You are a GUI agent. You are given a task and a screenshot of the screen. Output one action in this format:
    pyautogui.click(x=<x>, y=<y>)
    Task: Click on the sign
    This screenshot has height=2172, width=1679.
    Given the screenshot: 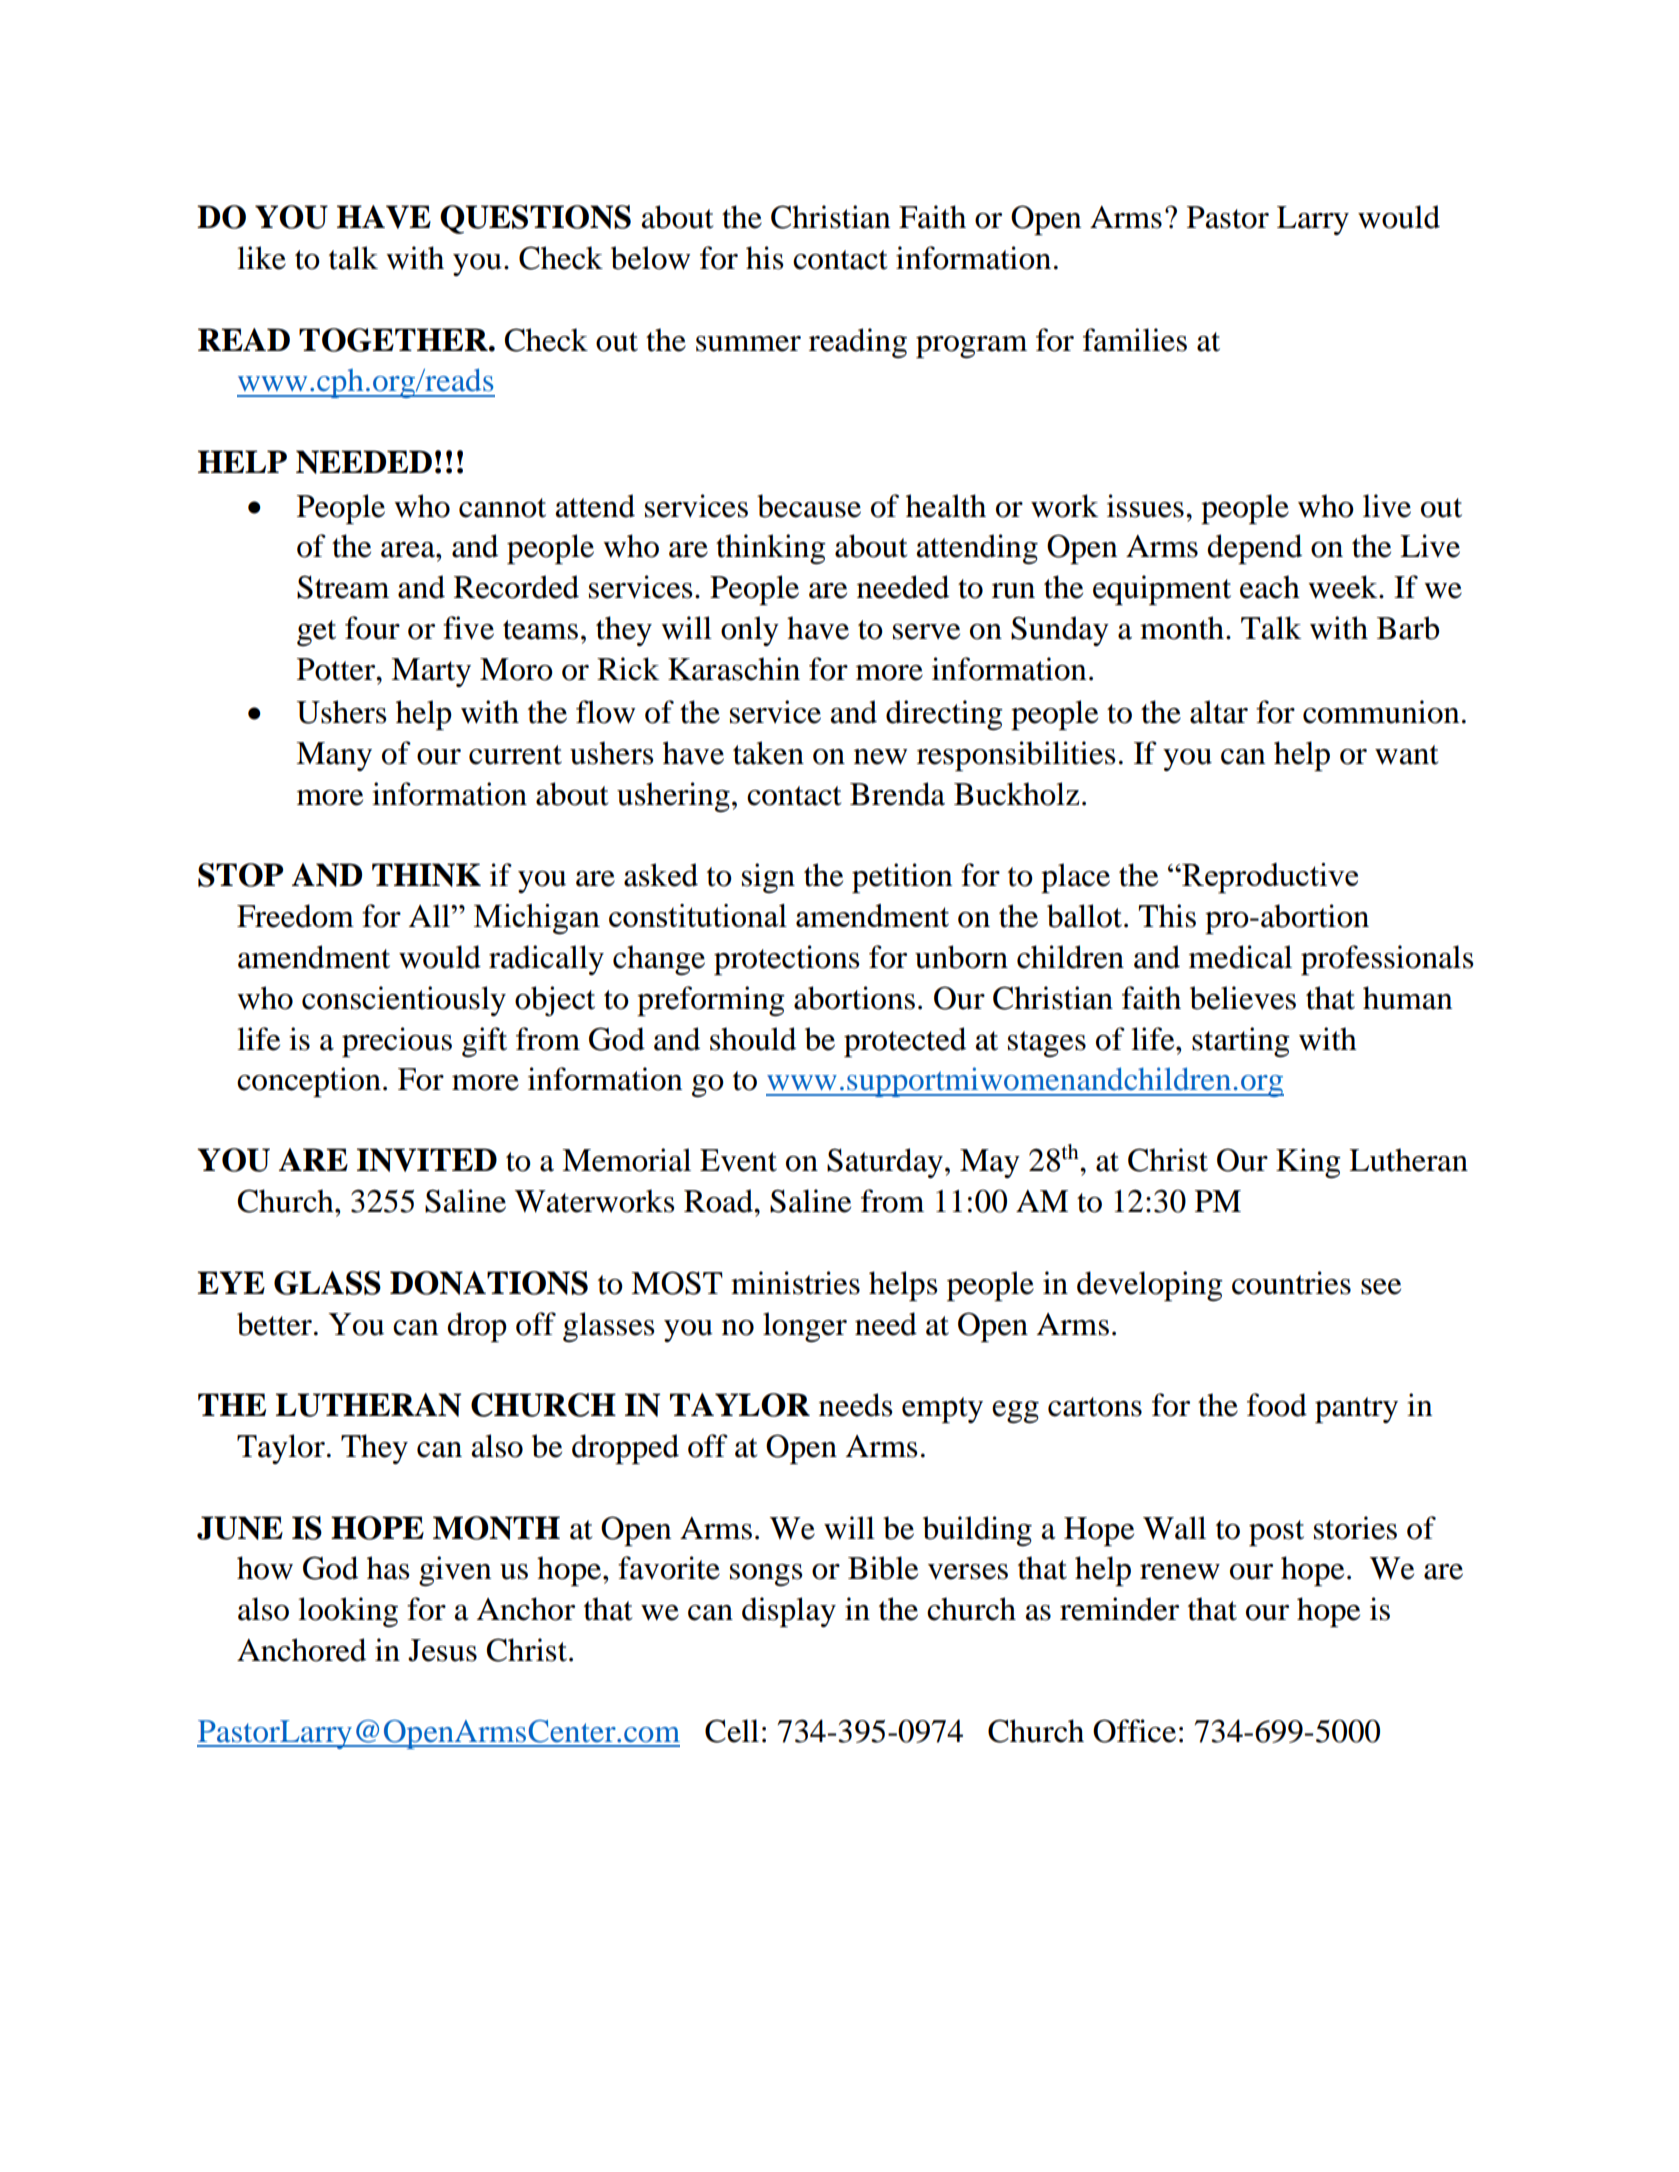 What is the action you would take?
    pyautogui.click(x=768, y=878)
